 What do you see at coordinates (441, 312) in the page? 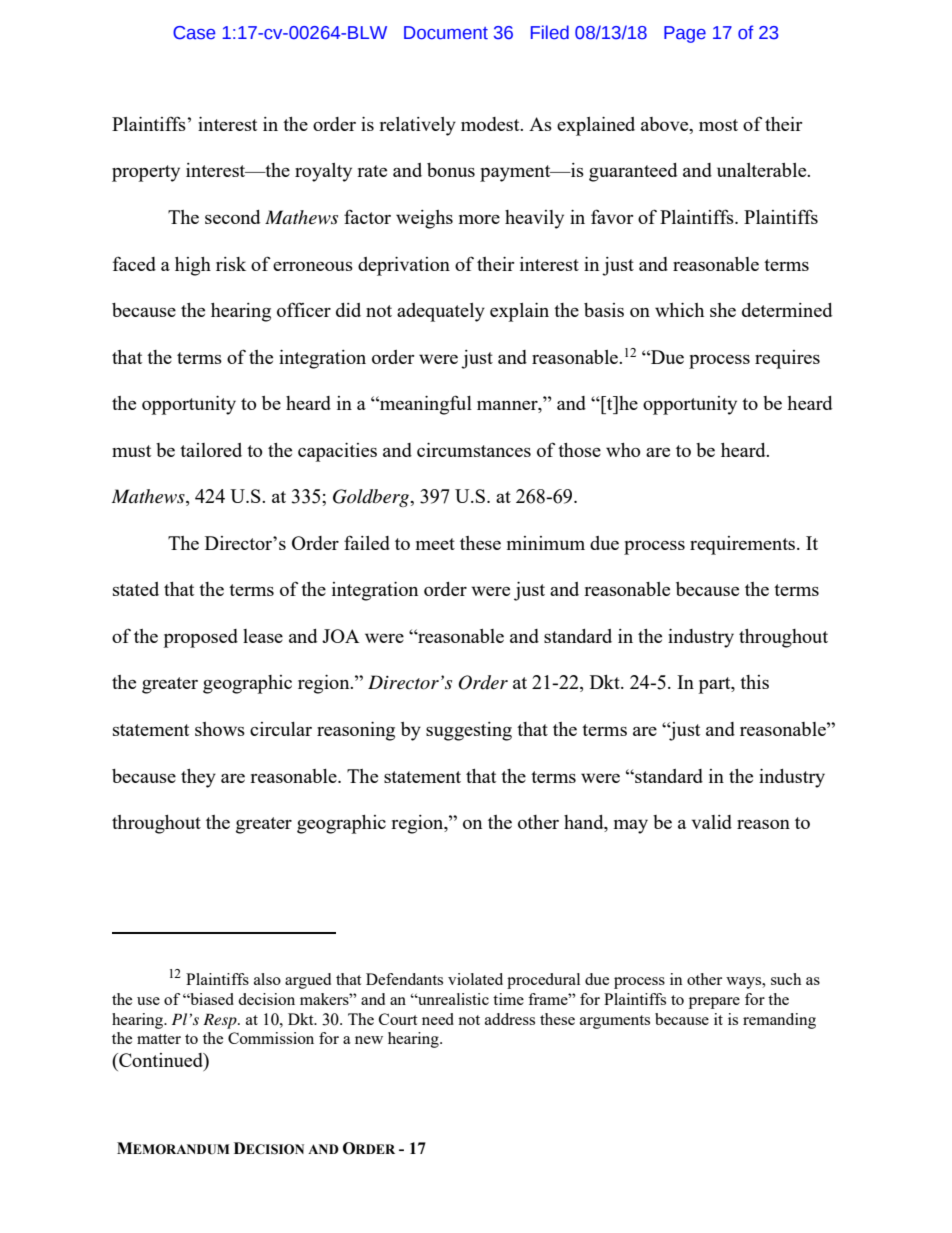
I see `adequately` at bounding box center [441, 312].
